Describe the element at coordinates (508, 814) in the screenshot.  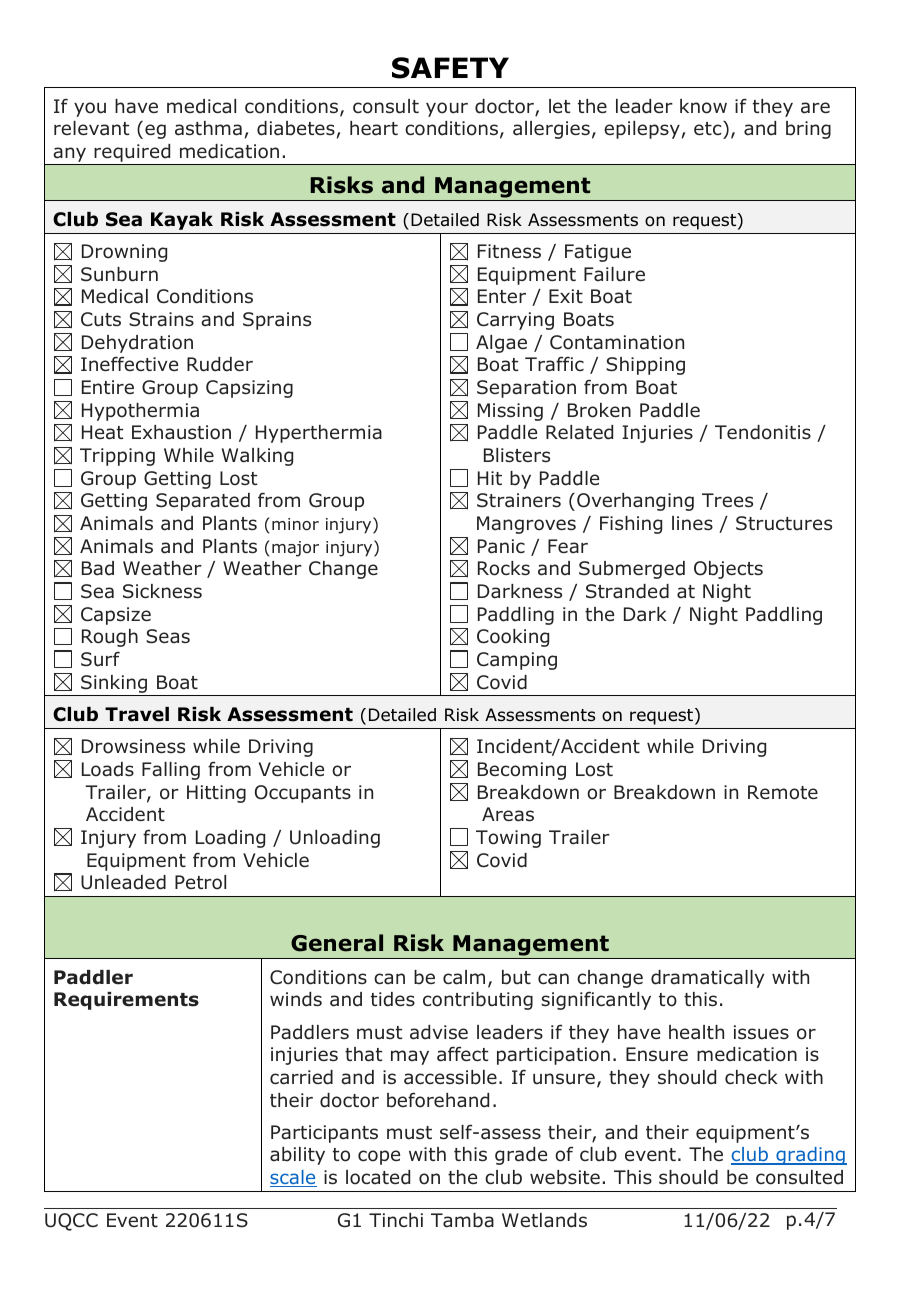
I see `Areas` at that location.
